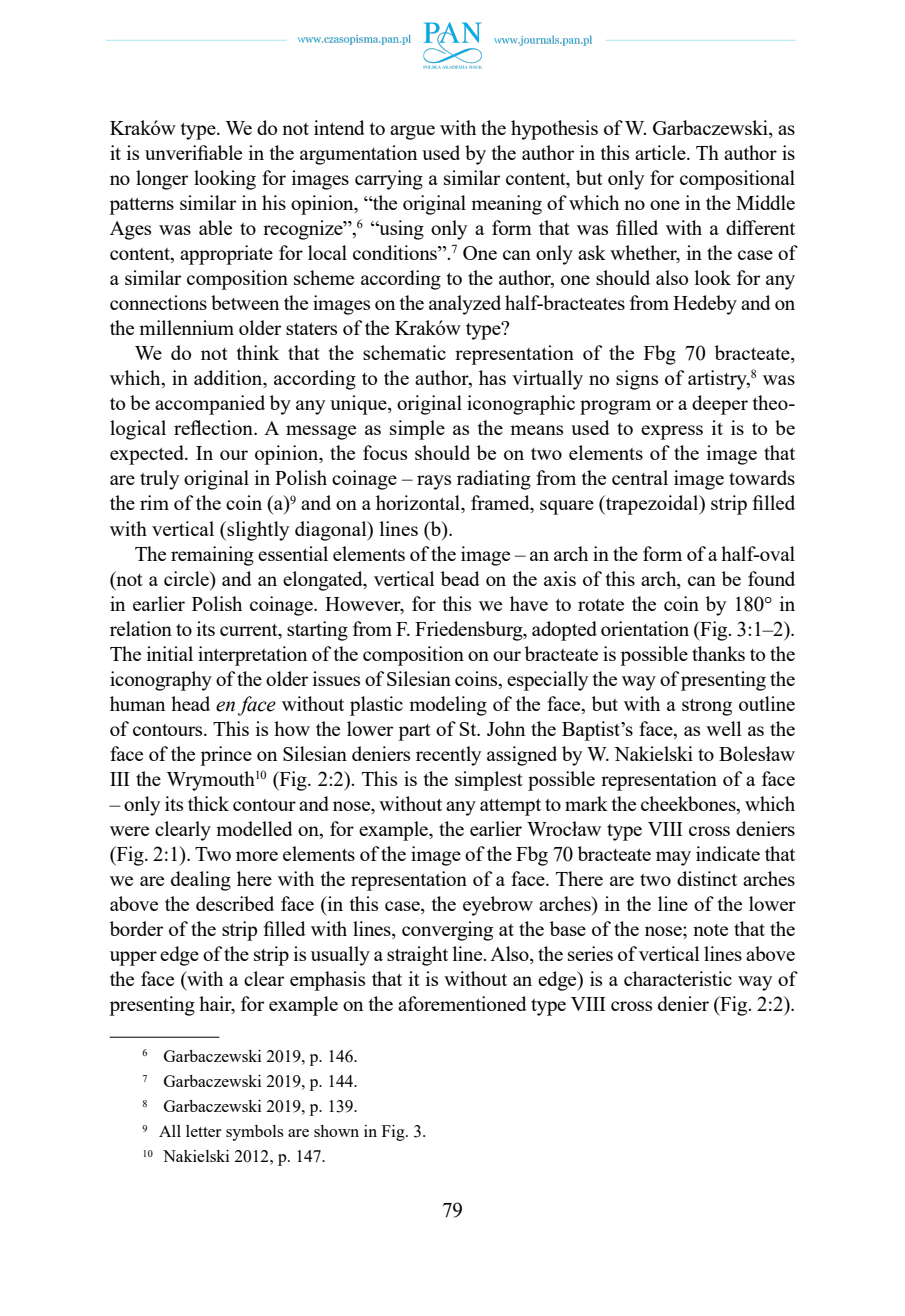 The image size is (905, 1316). I want to click on letter, so click(203, 1131).
